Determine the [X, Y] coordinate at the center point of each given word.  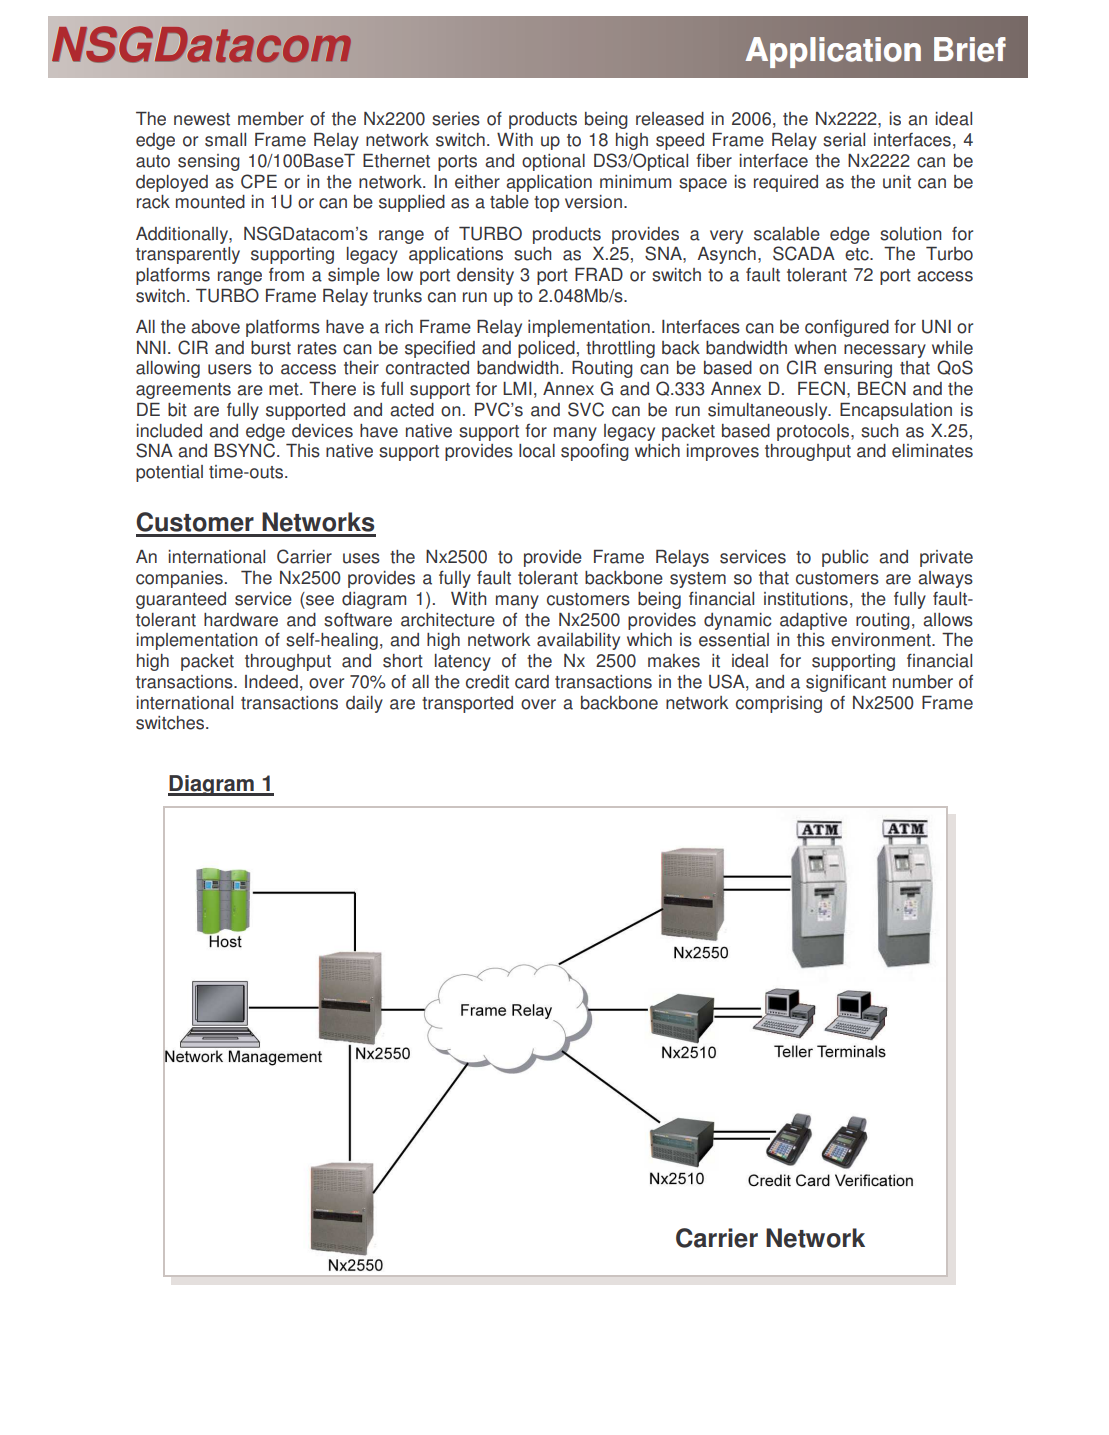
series [456, 119]
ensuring [858, 369]
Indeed [271, 682]
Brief [970, 49]
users [230, 369]
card [532, 682]
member [271, 119]
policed [546, 349]
